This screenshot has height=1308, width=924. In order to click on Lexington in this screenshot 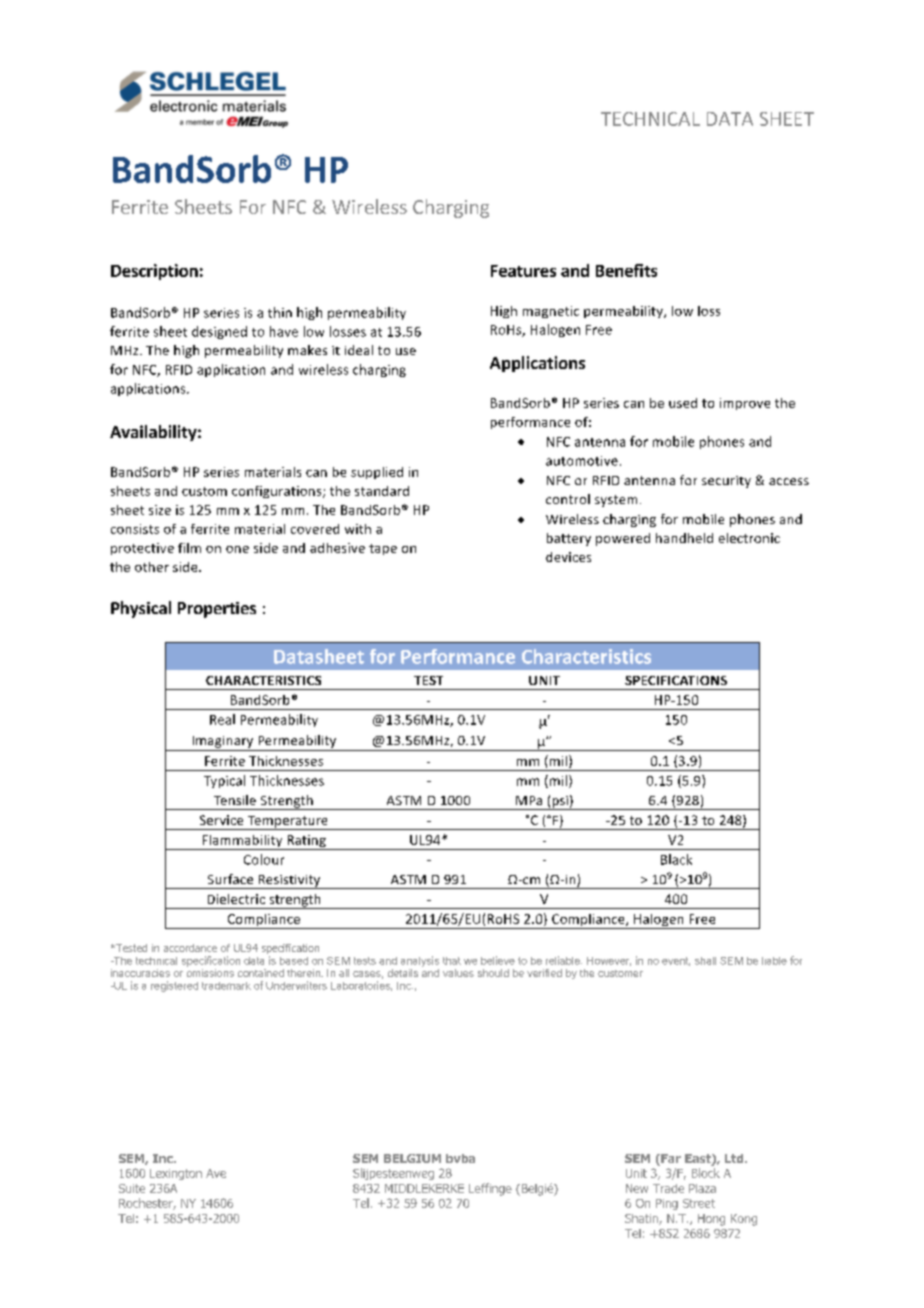, I will do `click(176, 1174)`.
